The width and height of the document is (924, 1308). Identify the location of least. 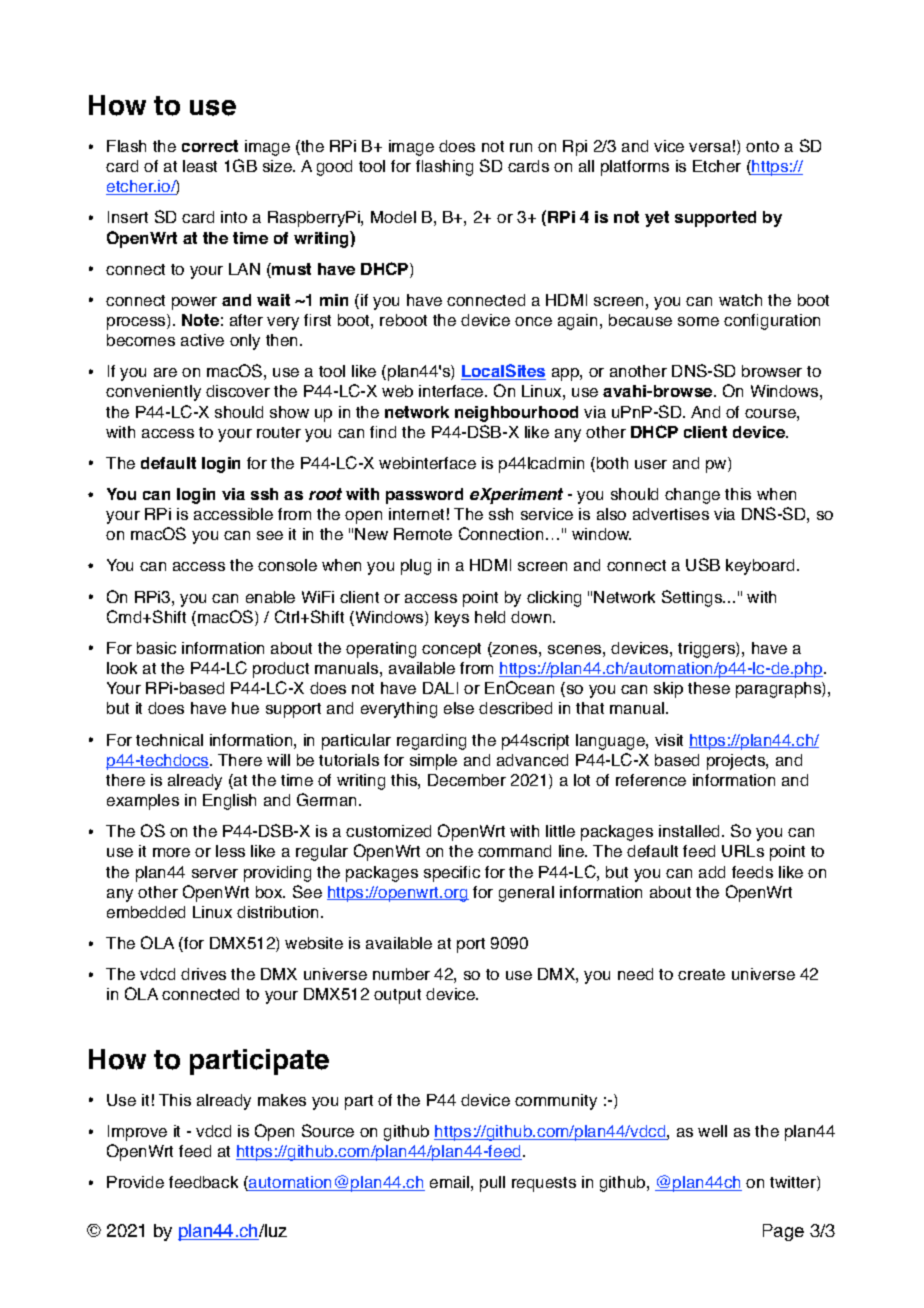
(200, 166).
